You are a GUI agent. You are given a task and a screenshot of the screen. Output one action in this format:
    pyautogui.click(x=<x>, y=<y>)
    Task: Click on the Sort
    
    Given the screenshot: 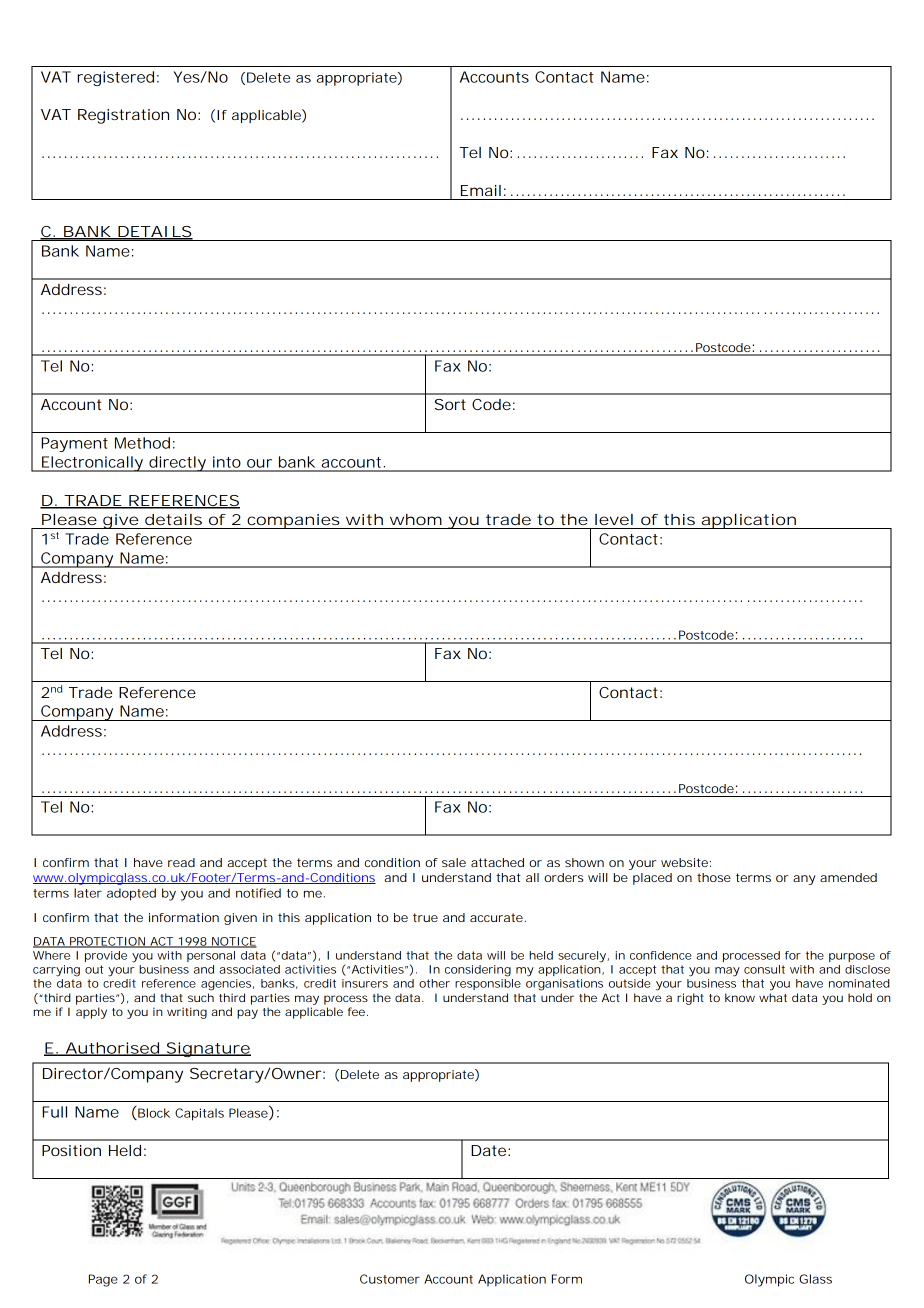 What is the action you would take?
    pyautogui.click(x=450, y=404)
